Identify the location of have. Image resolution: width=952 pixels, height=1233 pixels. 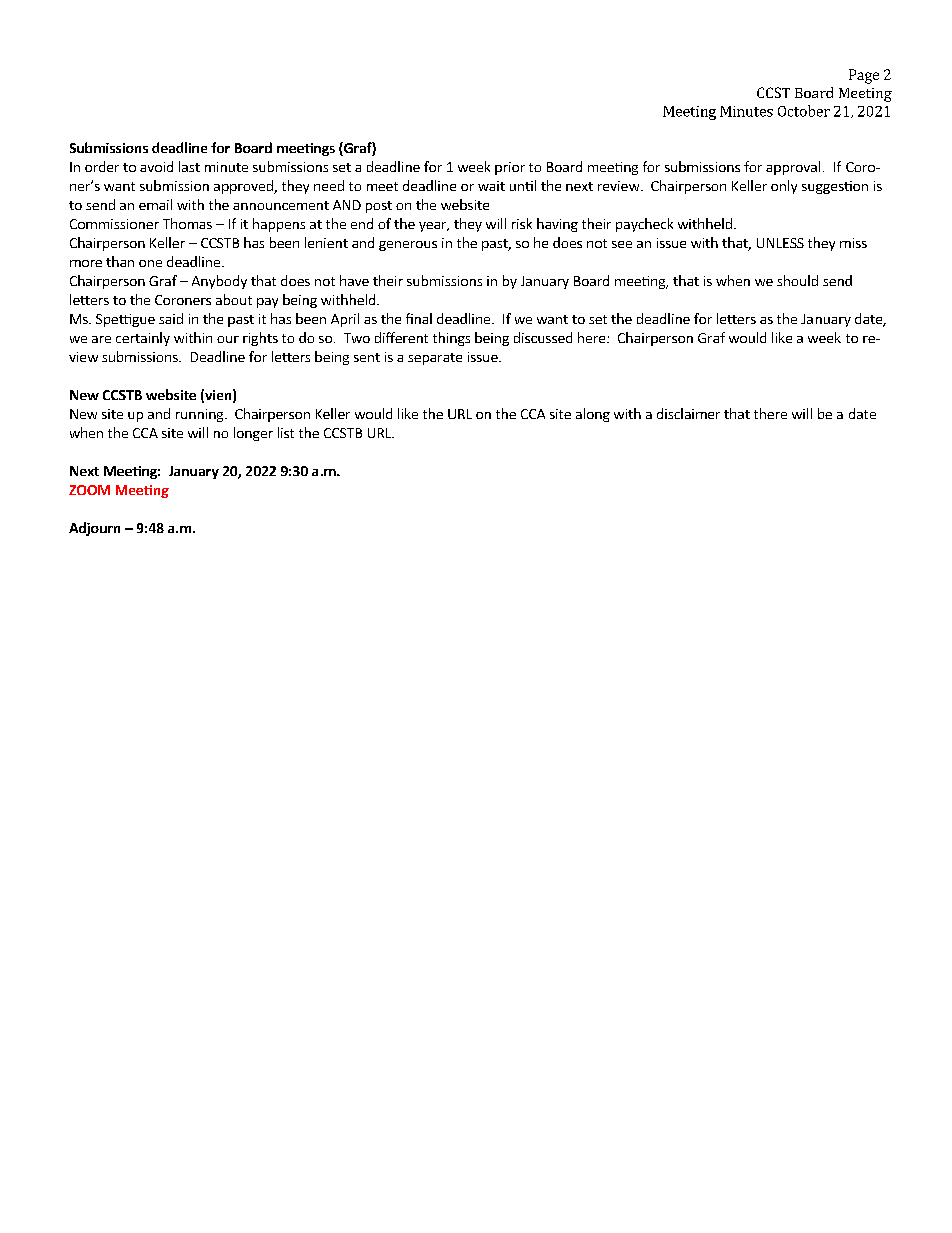
(354, 280).
